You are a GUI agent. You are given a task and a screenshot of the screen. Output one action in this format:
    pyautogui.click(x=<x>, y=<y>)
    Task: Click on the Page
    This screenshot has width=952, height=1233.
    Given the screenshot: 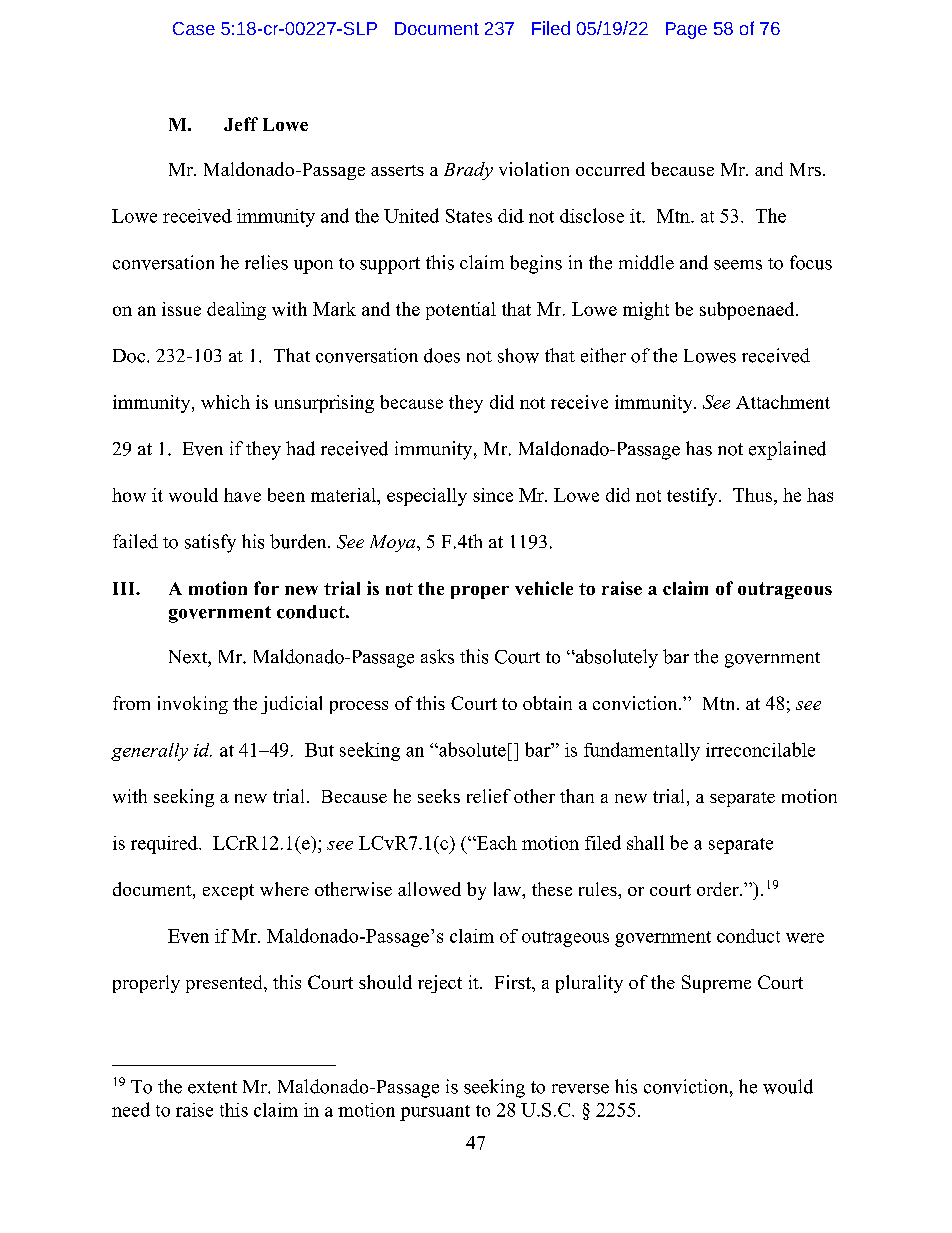 What is the action you would take?
    pyautogui.click(x=686, y=30)
